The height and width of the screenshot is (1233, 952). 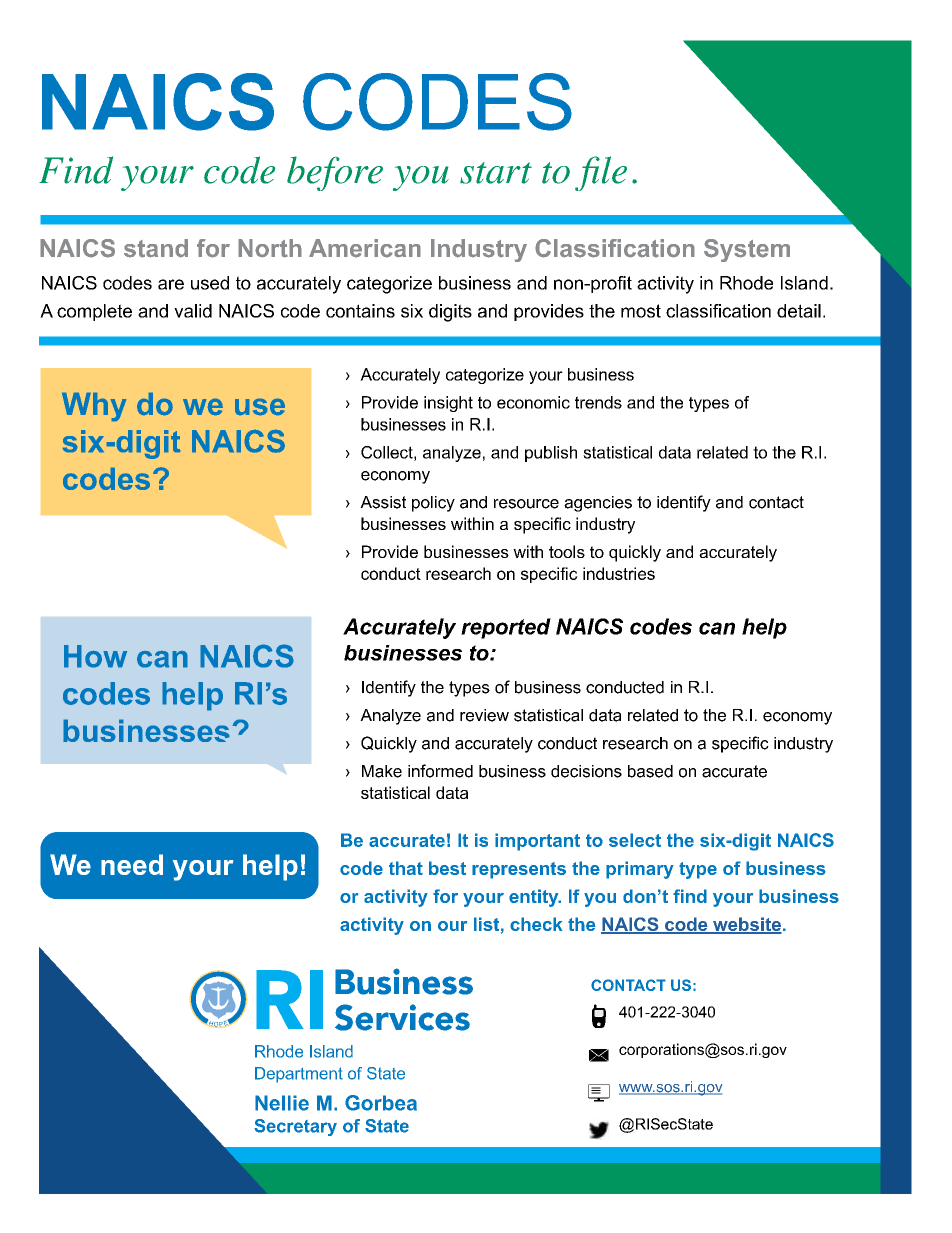 I want to click on stand, so click(x=156, y=248).
